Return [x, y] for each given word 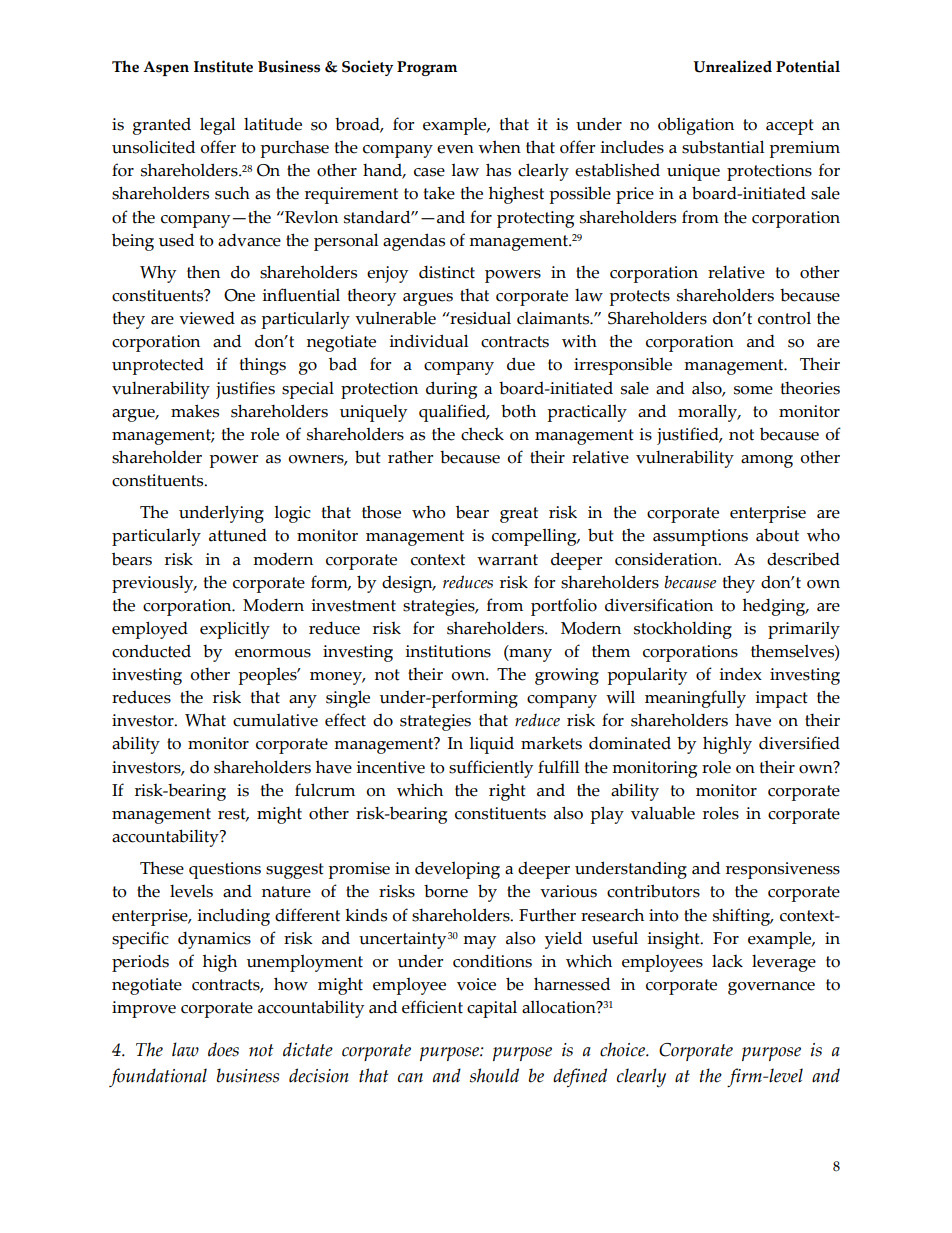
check [482, 434]
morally [709, 413]
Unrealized [732, 66]
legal [217, 126]
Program [427, 68]
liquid [491, 745]
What [205, 720]
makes [195, 411]
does [223, 1049]
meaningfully [695, 699]
